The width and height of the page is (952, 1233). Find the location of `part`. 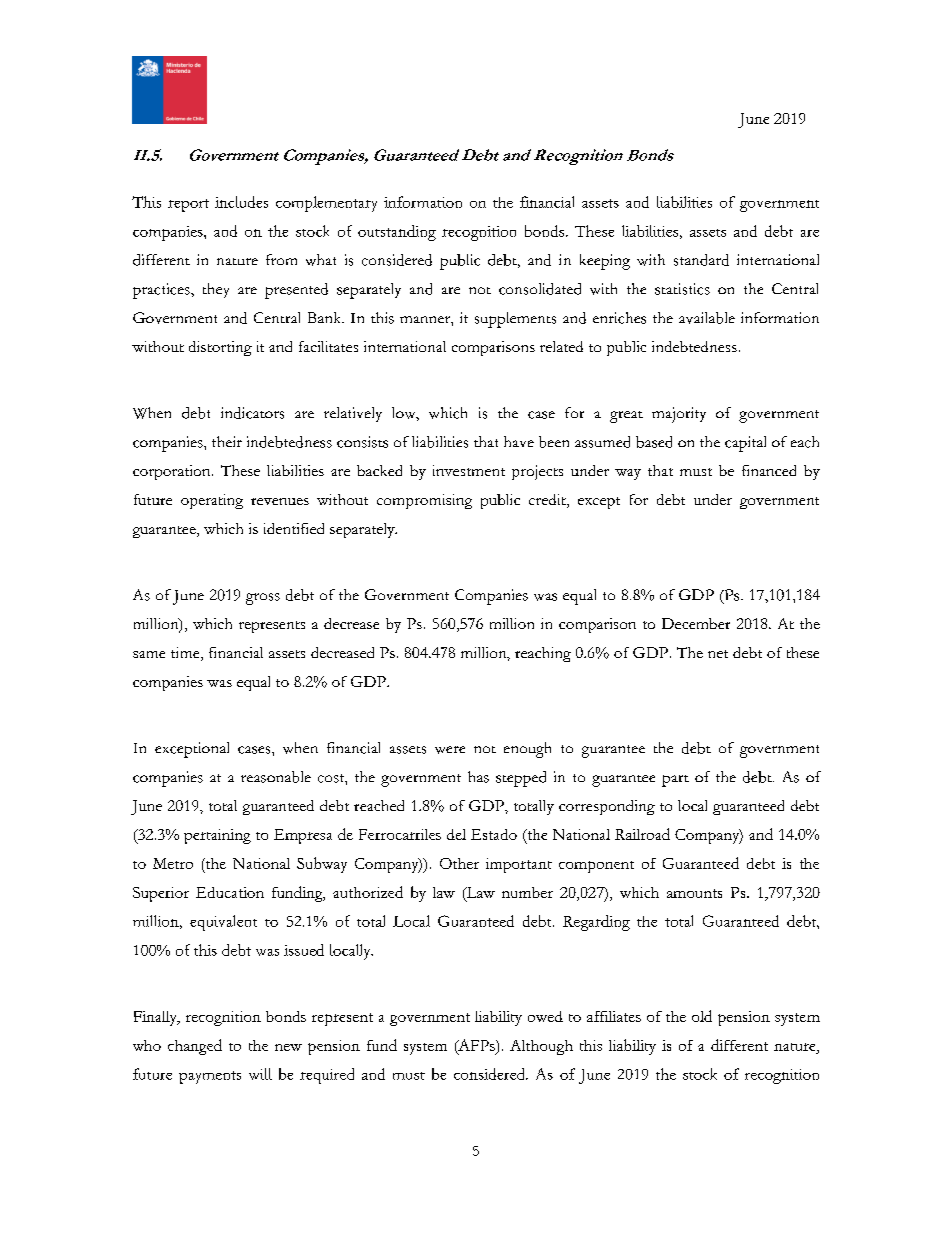

part is located at coordinates (675, 781).
